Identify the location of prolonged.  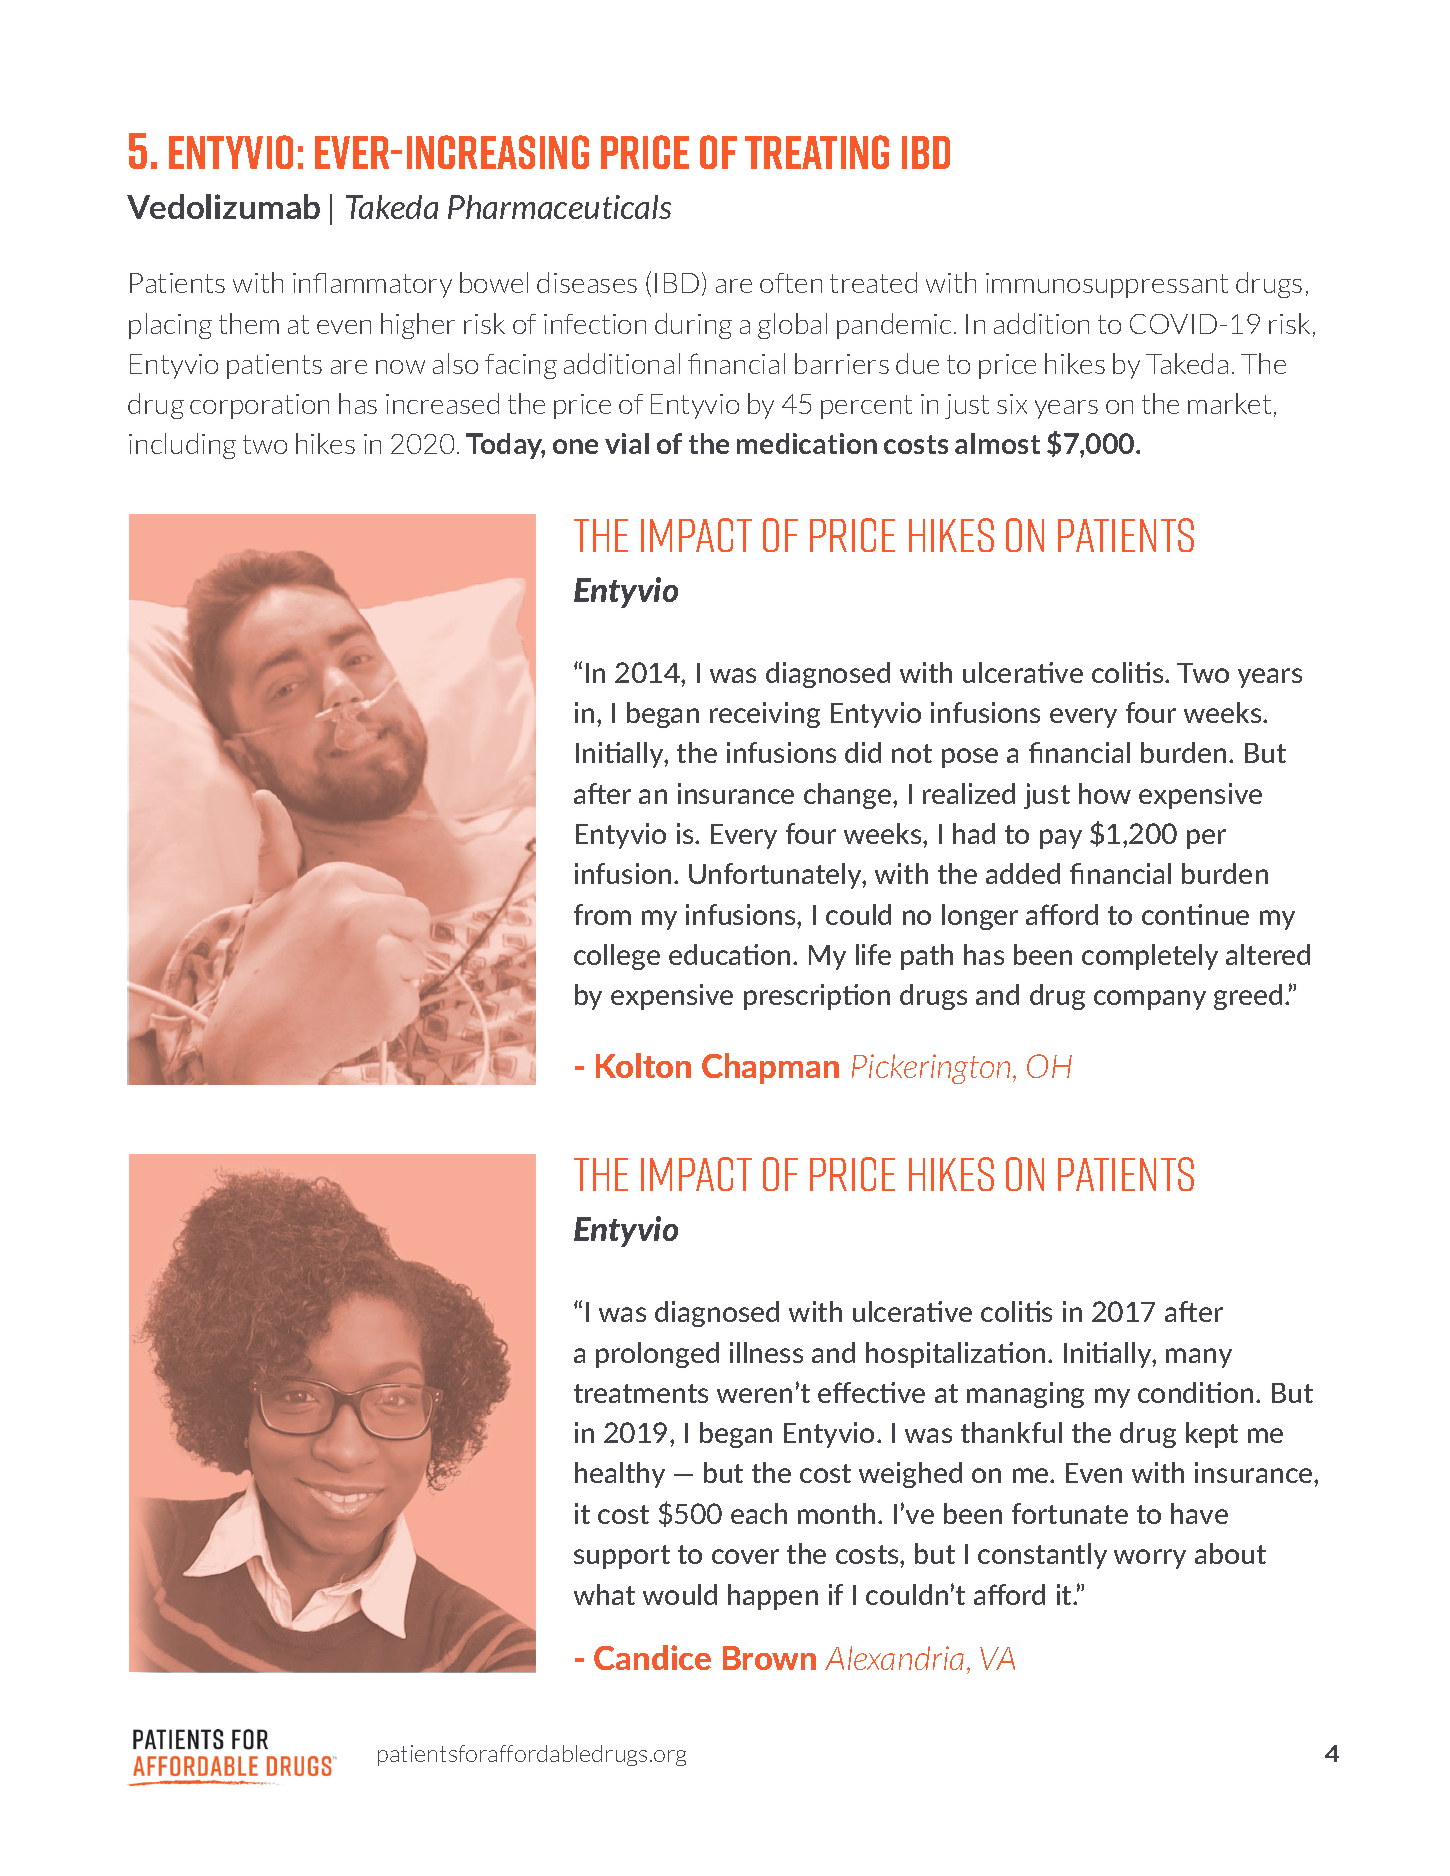
(657, 1355).
